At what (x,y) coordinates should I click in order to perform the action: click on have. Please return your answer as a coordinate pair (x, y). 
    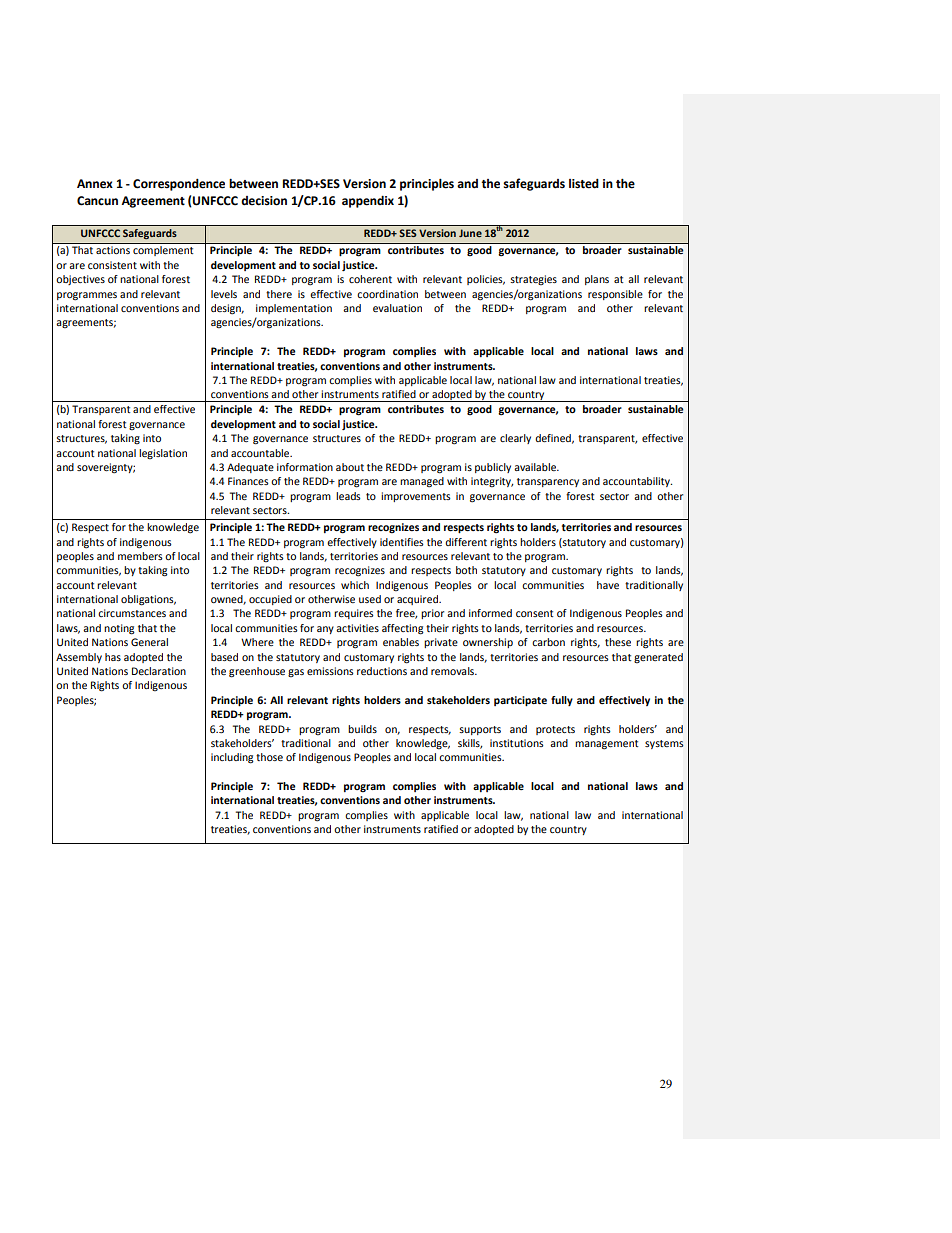
    Looking at the image, I should click on (608, 585).
